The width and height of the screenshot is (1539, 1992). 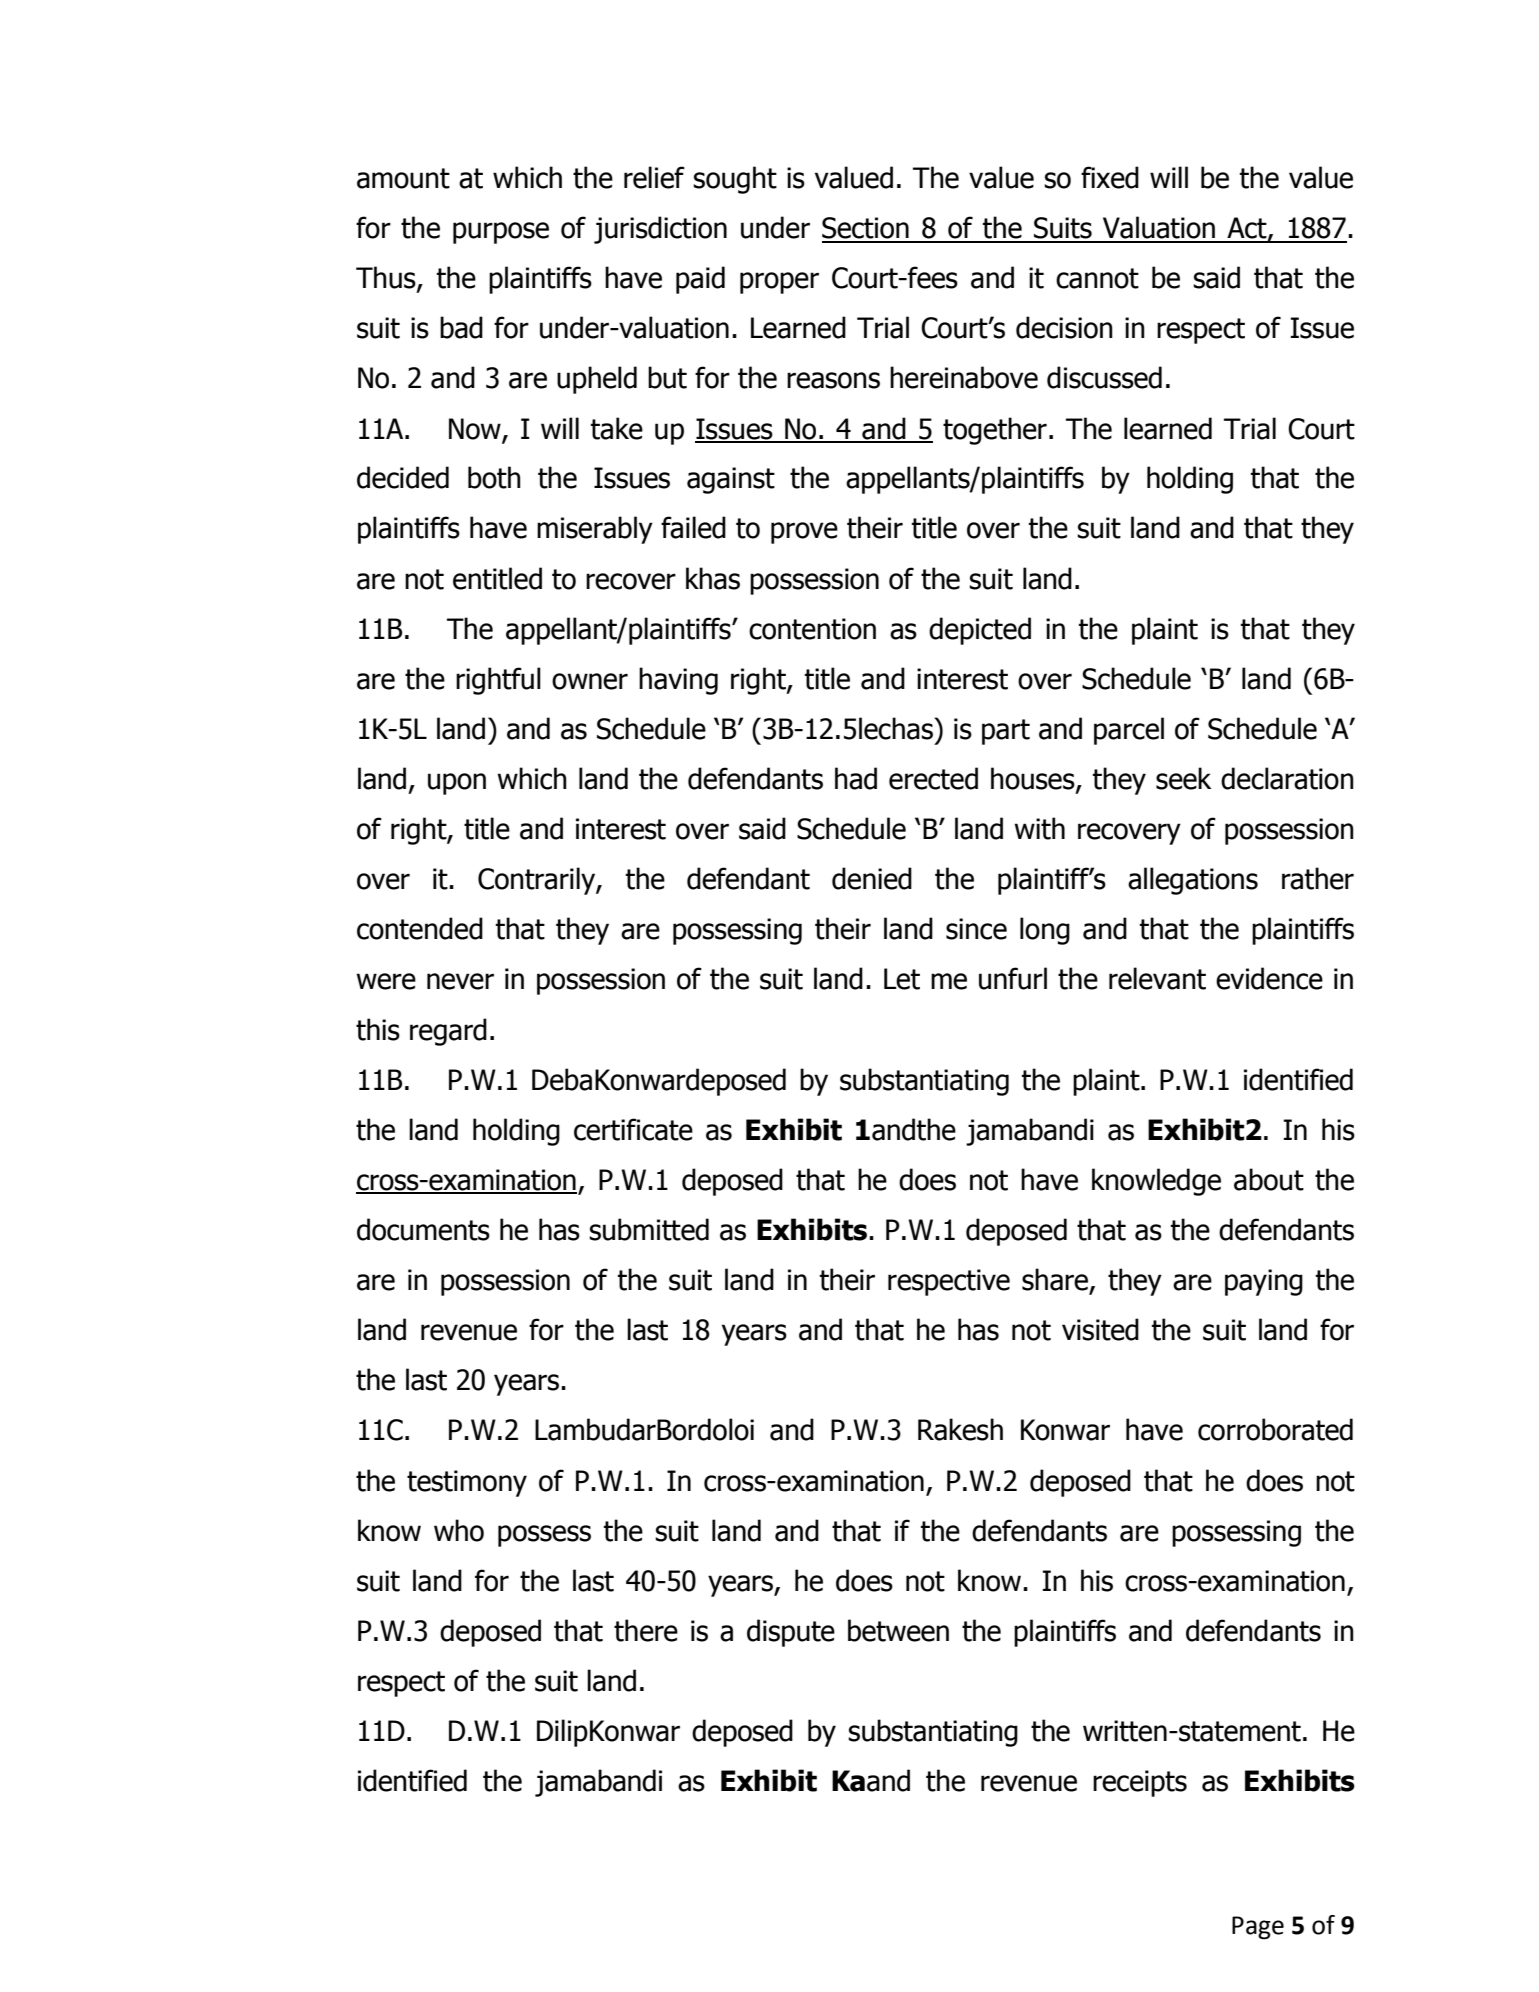 I want to click on there, so click(x=646, y=1630).
